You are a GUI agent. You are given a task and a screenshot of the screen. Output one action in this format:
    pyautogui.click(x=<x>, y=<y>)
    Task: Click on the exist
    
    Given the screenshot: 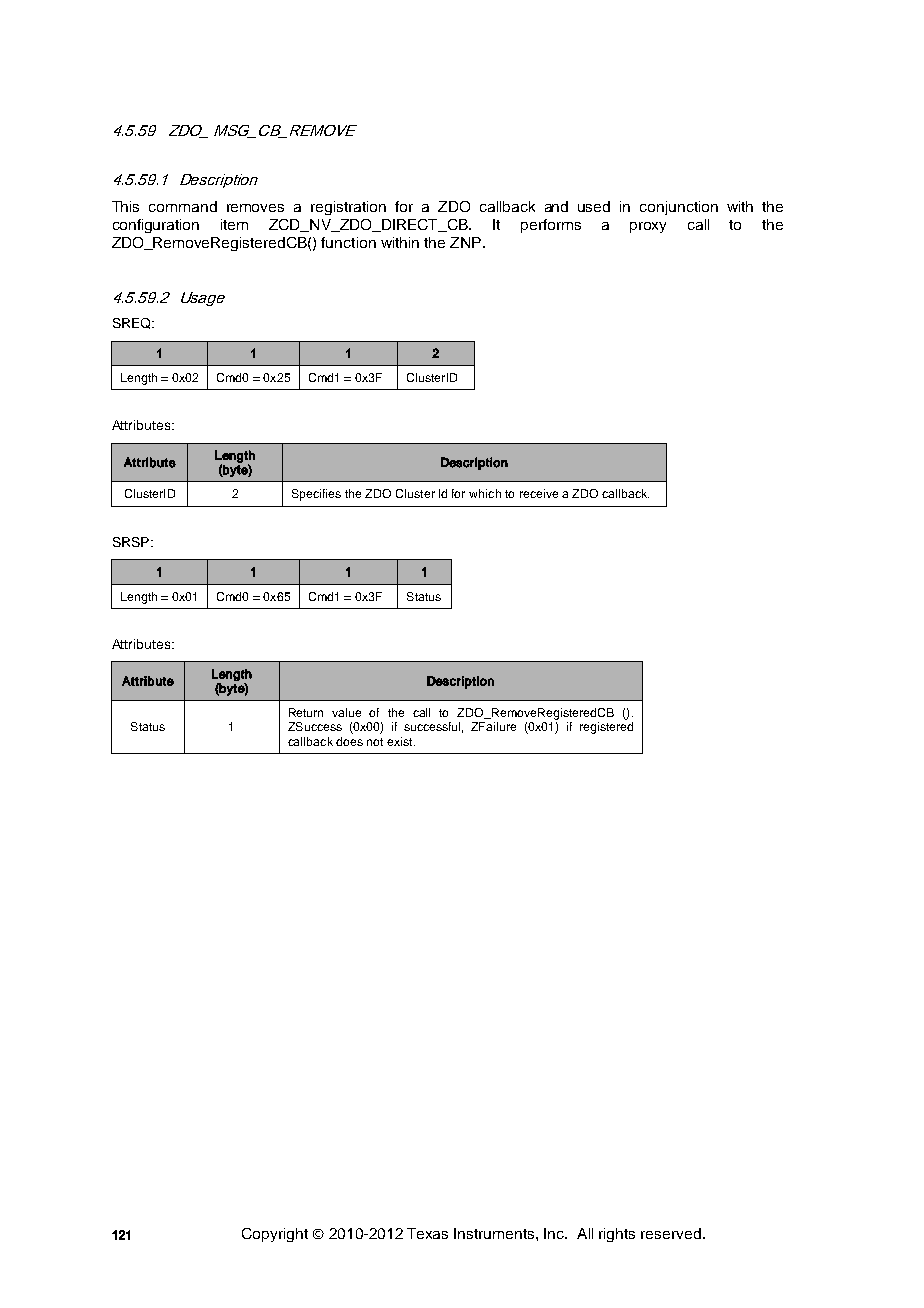 What is the action you would take?
    pyautogui.click(x=401, y=741)
